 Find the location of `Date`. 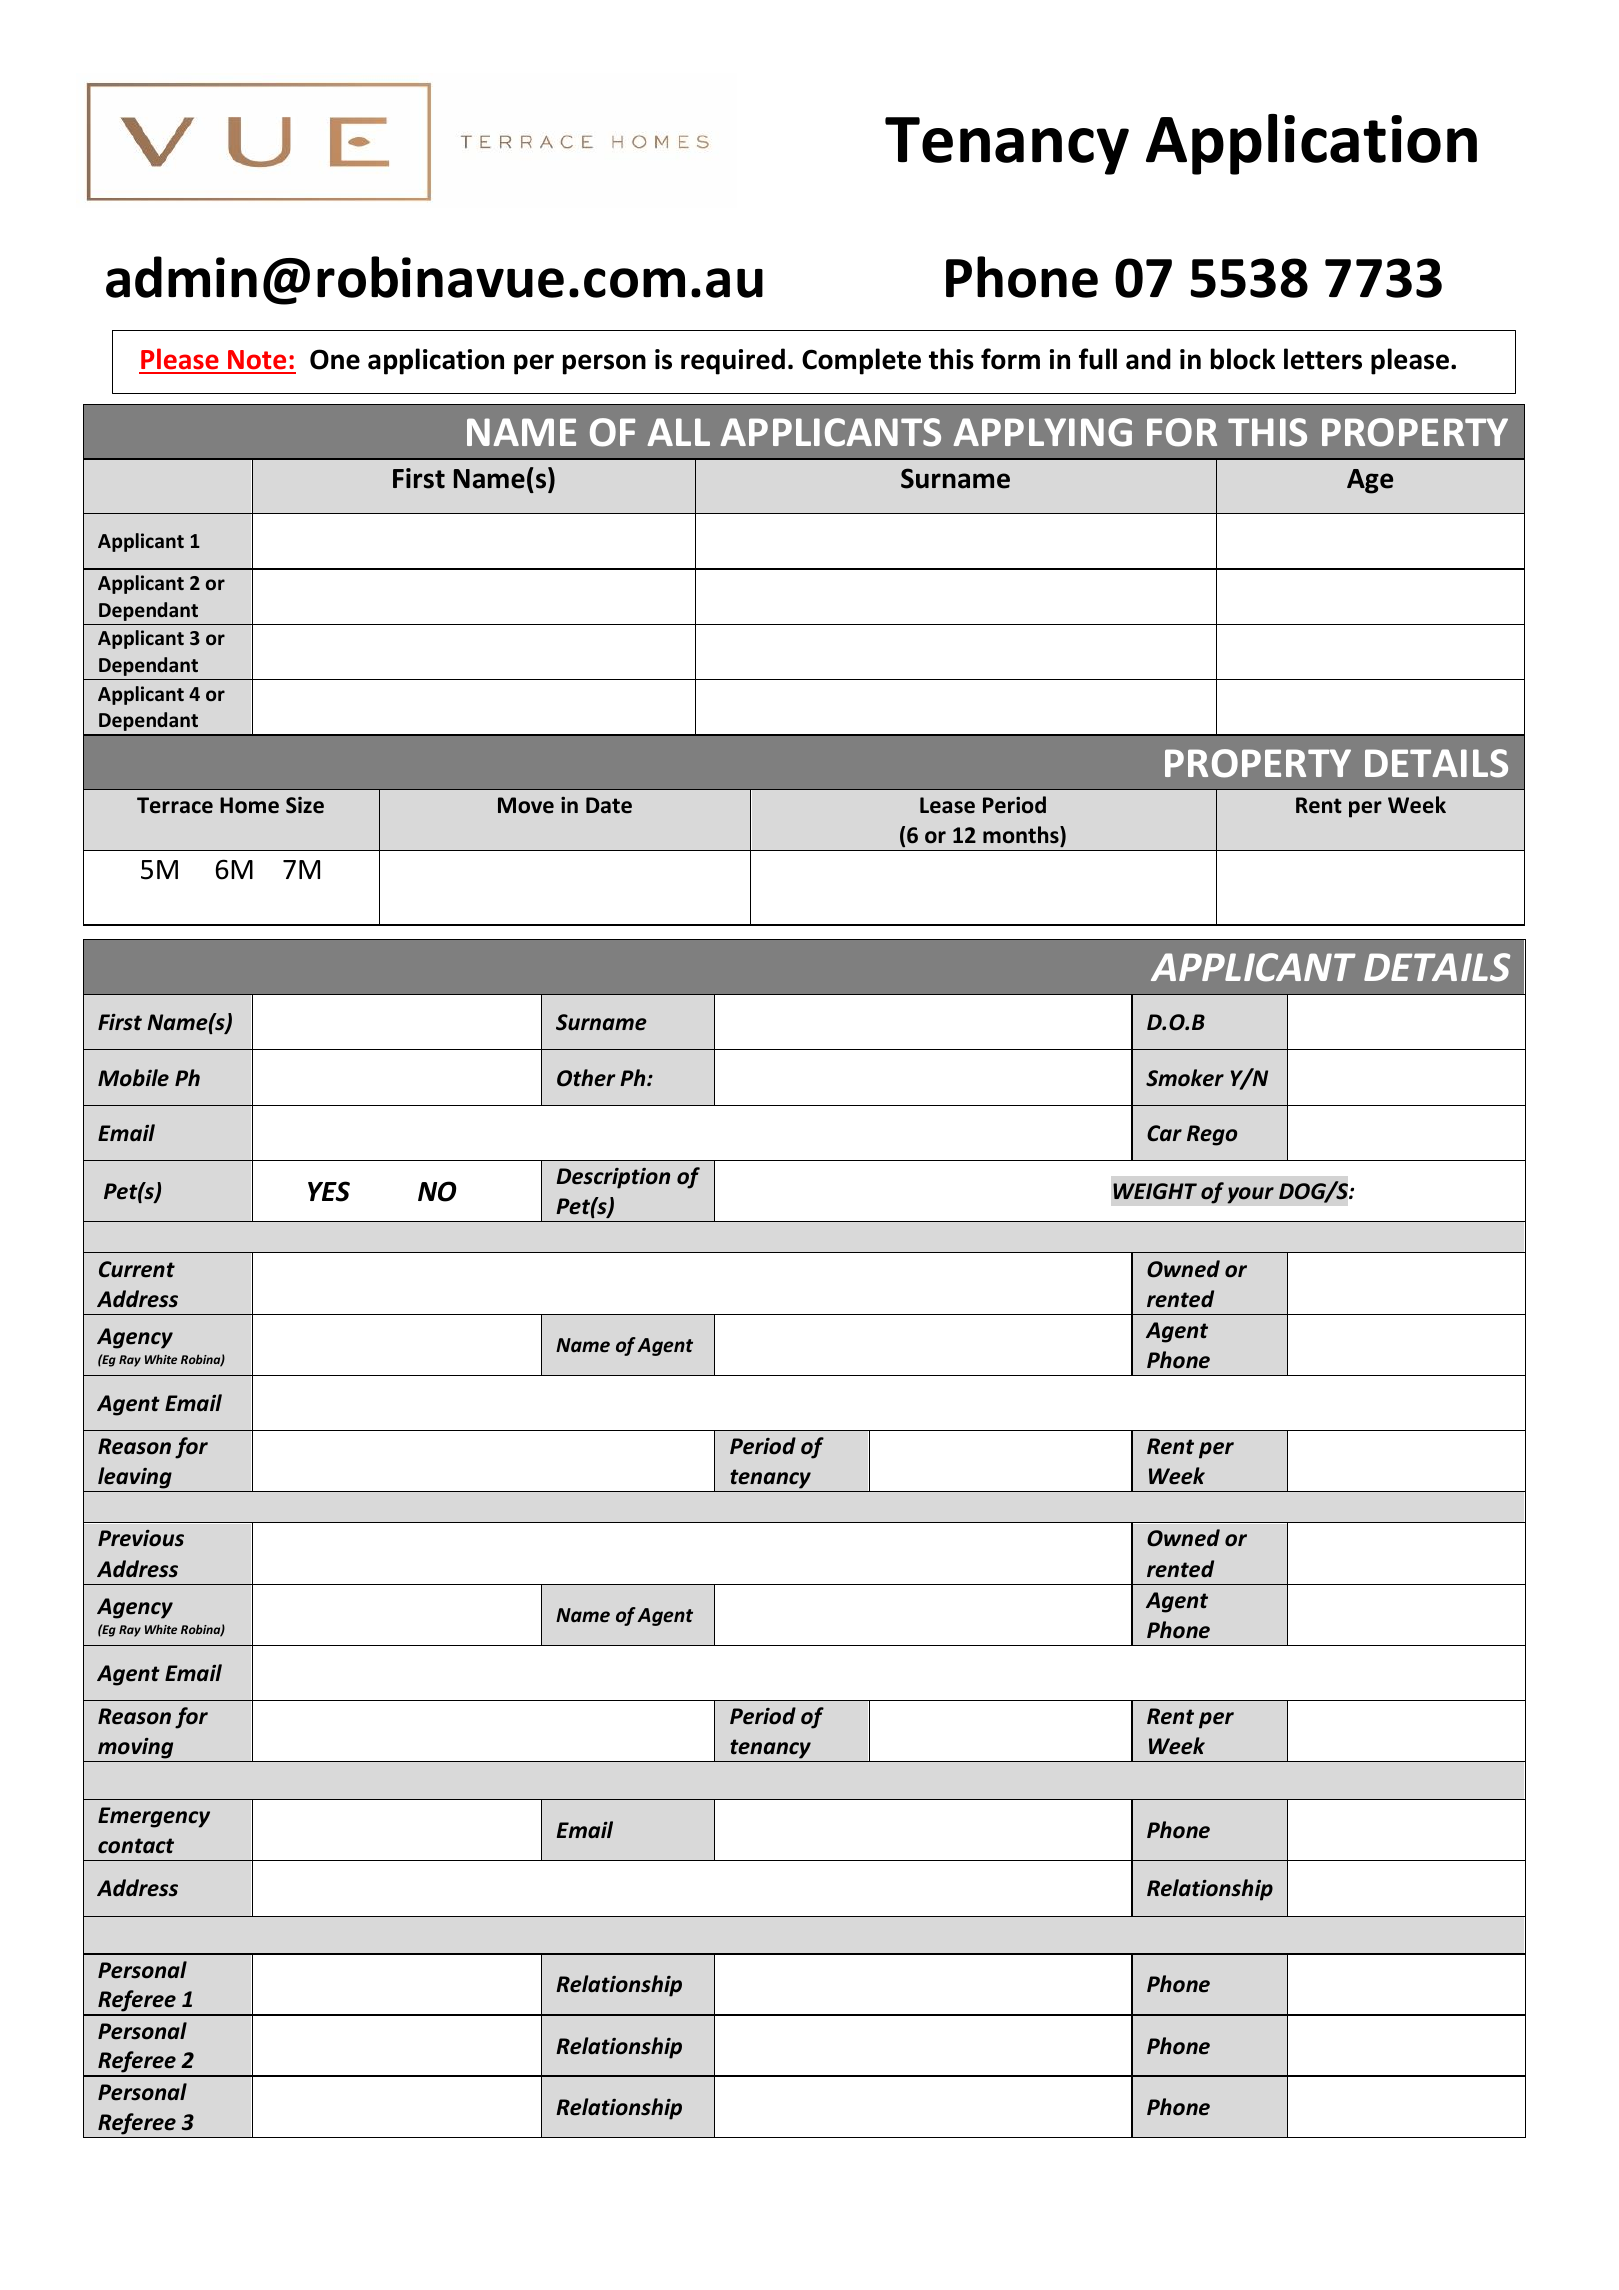

Date is located at coordinates (609, 805).
